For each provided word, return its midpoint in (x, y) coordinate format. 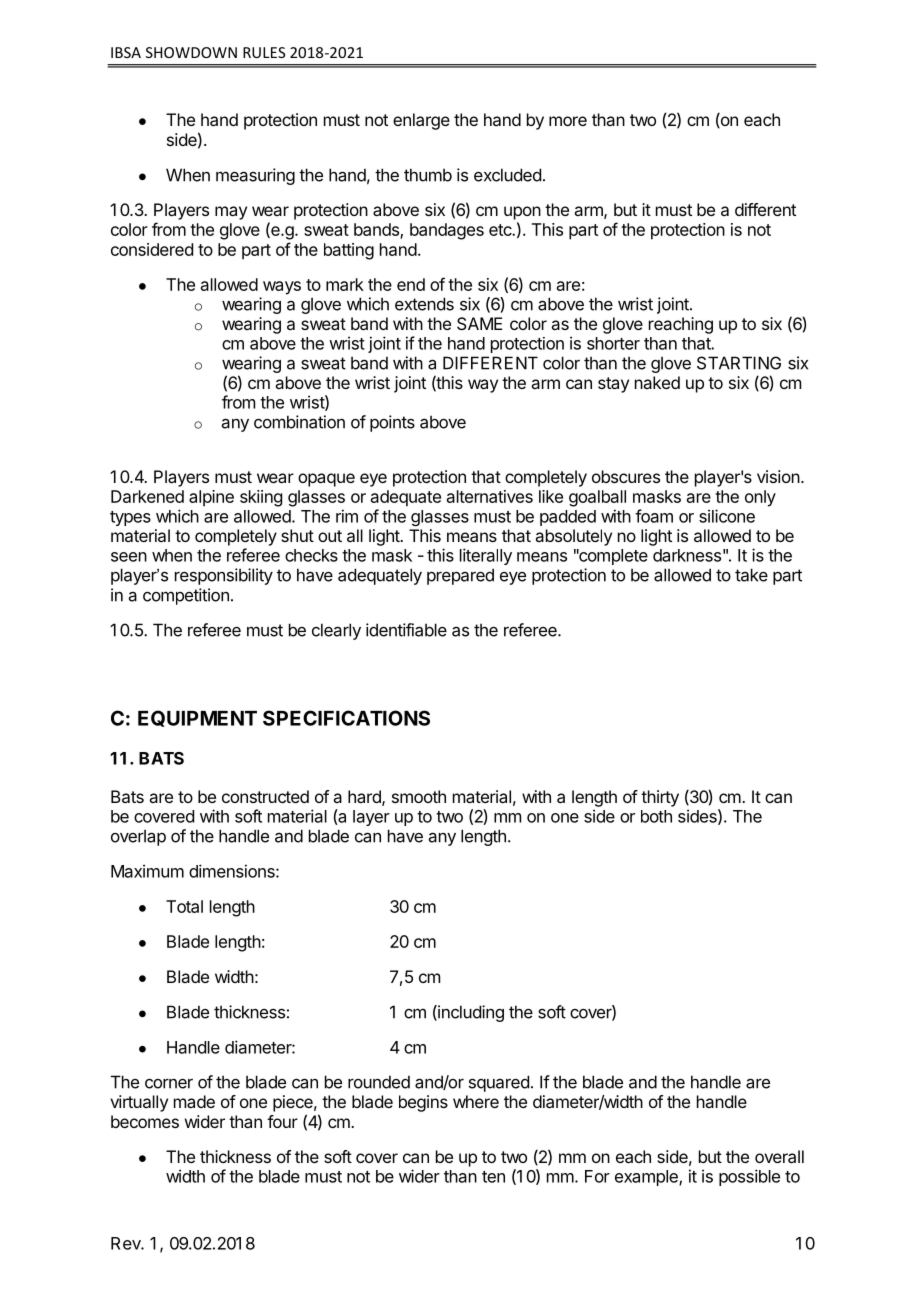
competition (186, 596)
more (568, 121)
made (194, 1101)
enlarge (421, 121)
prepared (460, 576)
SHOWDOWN (191, 52)
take (751, 575)
